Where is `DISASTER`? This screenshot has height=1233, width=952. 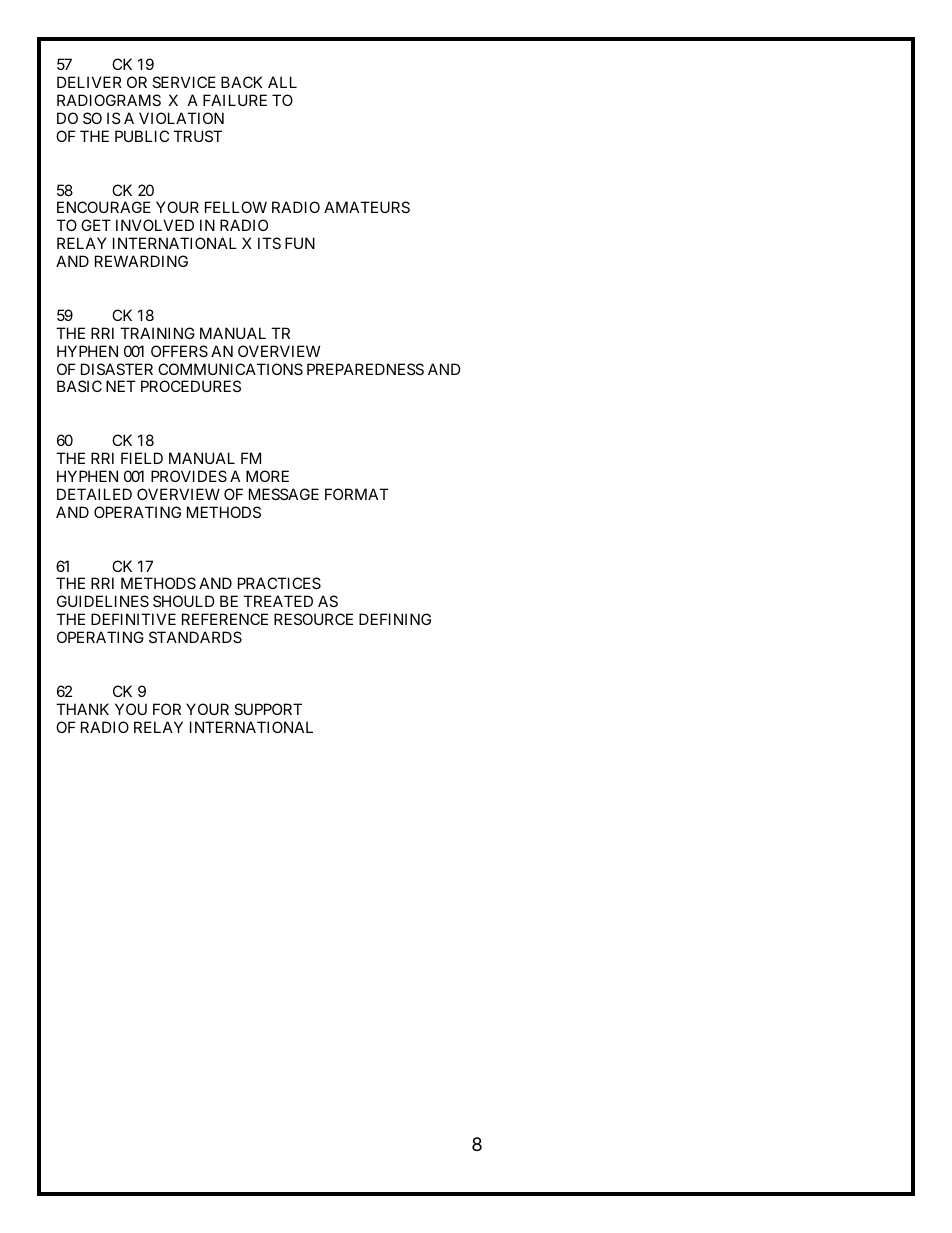
DISASTER is located at coordinates (117, 369).
